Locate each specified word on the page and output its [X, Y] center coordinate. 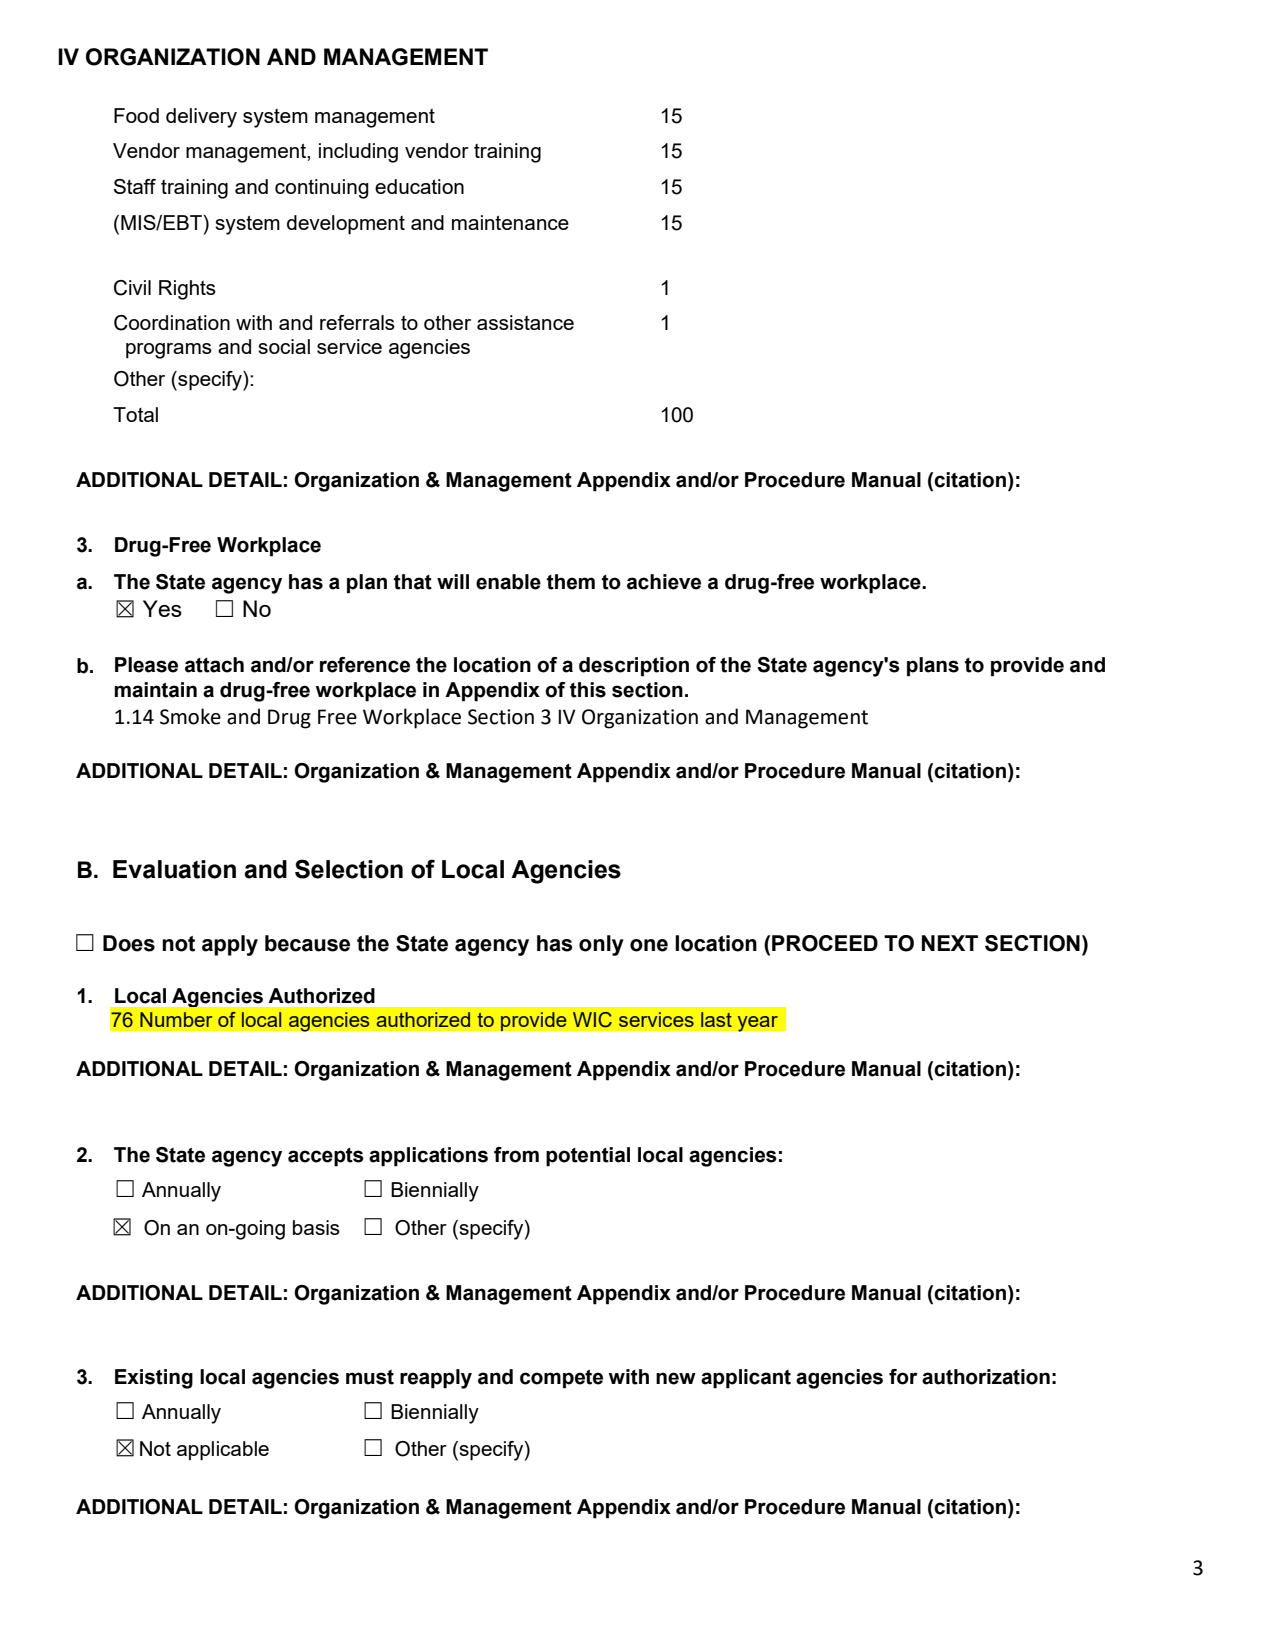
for [903, 1377]
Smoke [190, 716]
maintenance [510, 222]
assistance [525, 322]
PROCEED [825, 943]
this [588, 690]
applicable [223, 1451]
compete [561, 1379]
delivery [201, 118]
